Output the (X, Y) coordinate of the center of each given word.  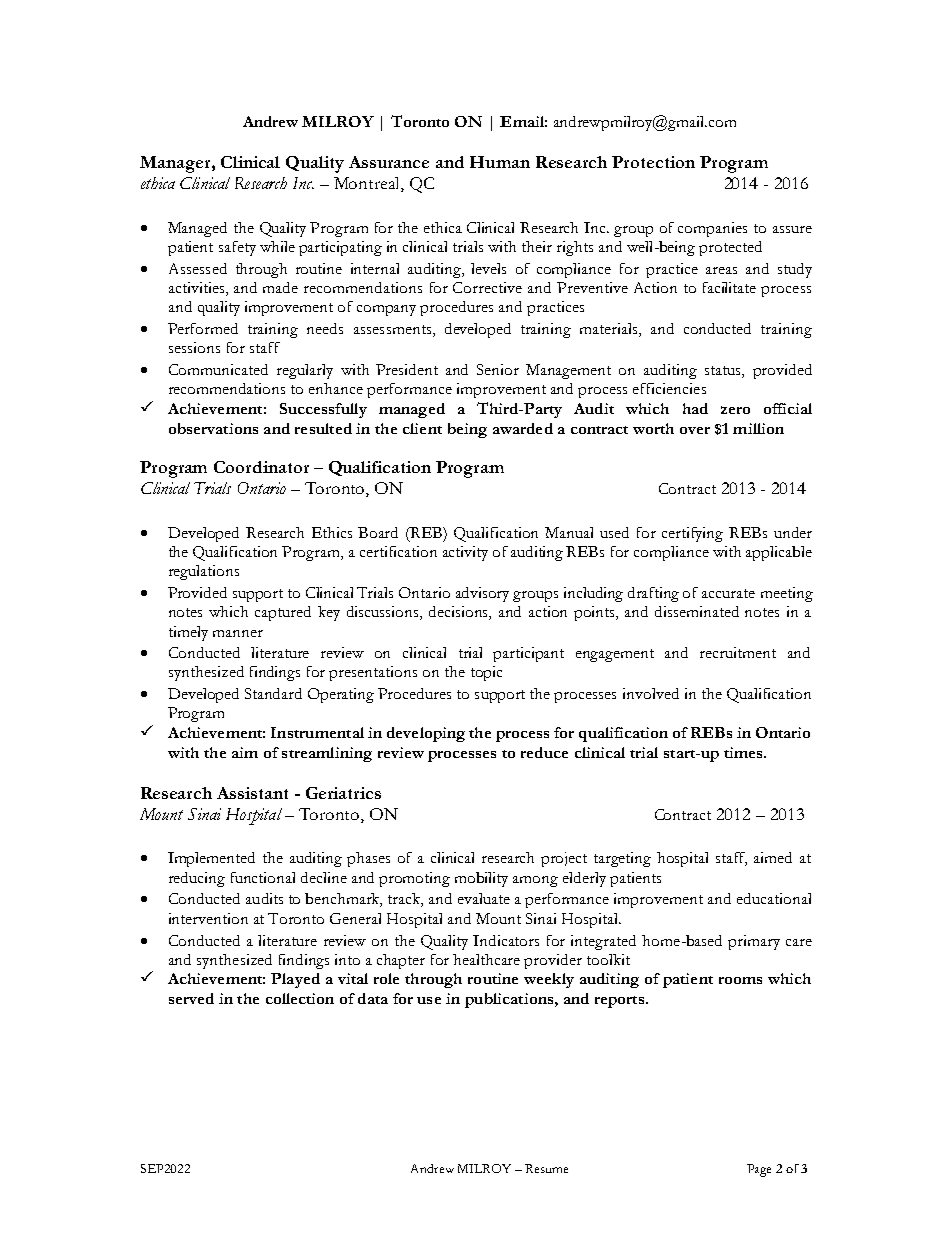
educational (774, 898)
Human (500, 162)
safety (237, 248)
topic (486, 673)
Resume (546, 1168)
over (695, 430)
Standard (273, 693)
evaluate (484, 898)
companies (712, 229)
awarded (523, 428)
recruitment (738, 652)
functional (263, 877)
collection (300, 998)
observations (213, 428)
